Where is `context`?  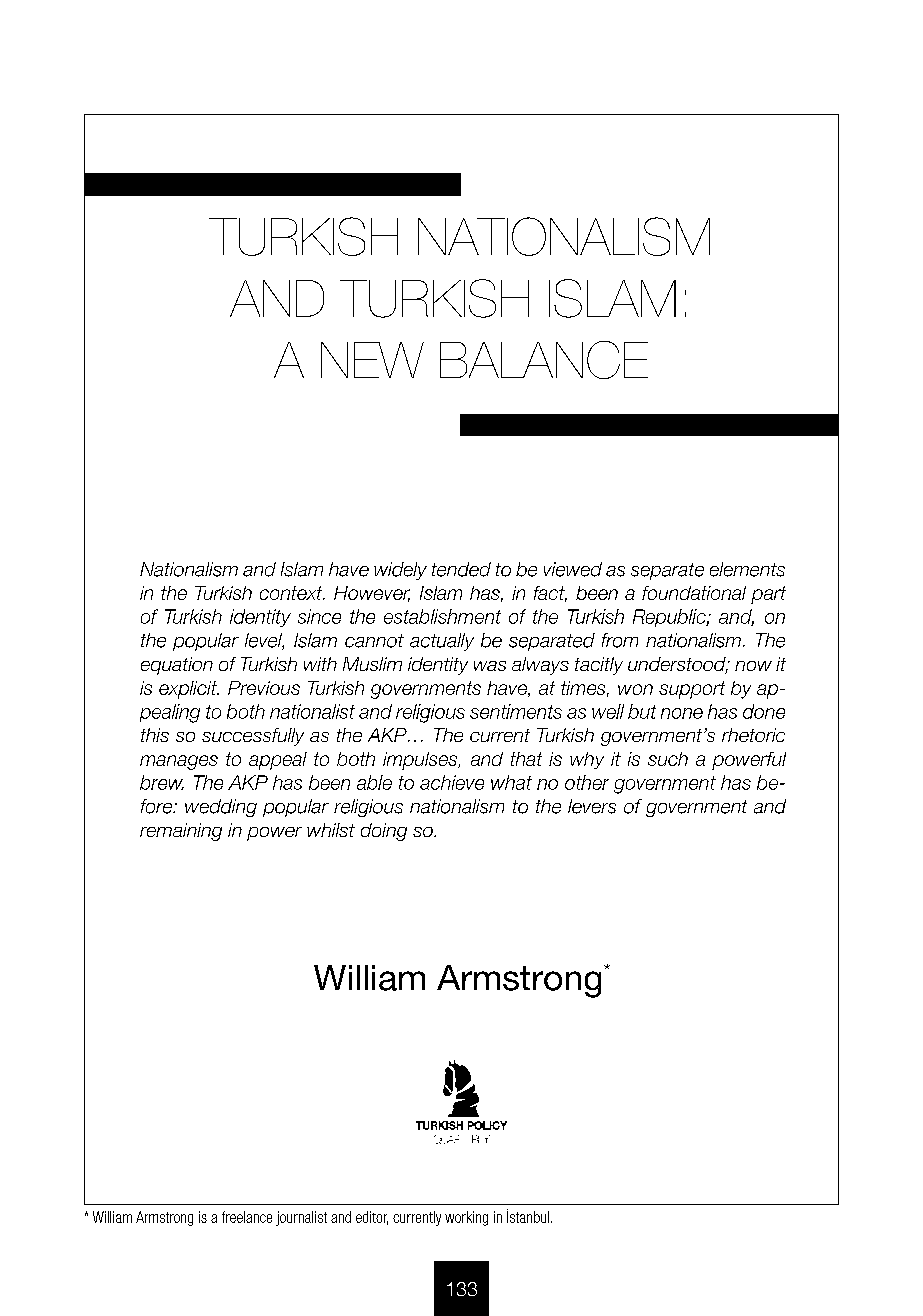 context is located at coordinates (292, 593).
